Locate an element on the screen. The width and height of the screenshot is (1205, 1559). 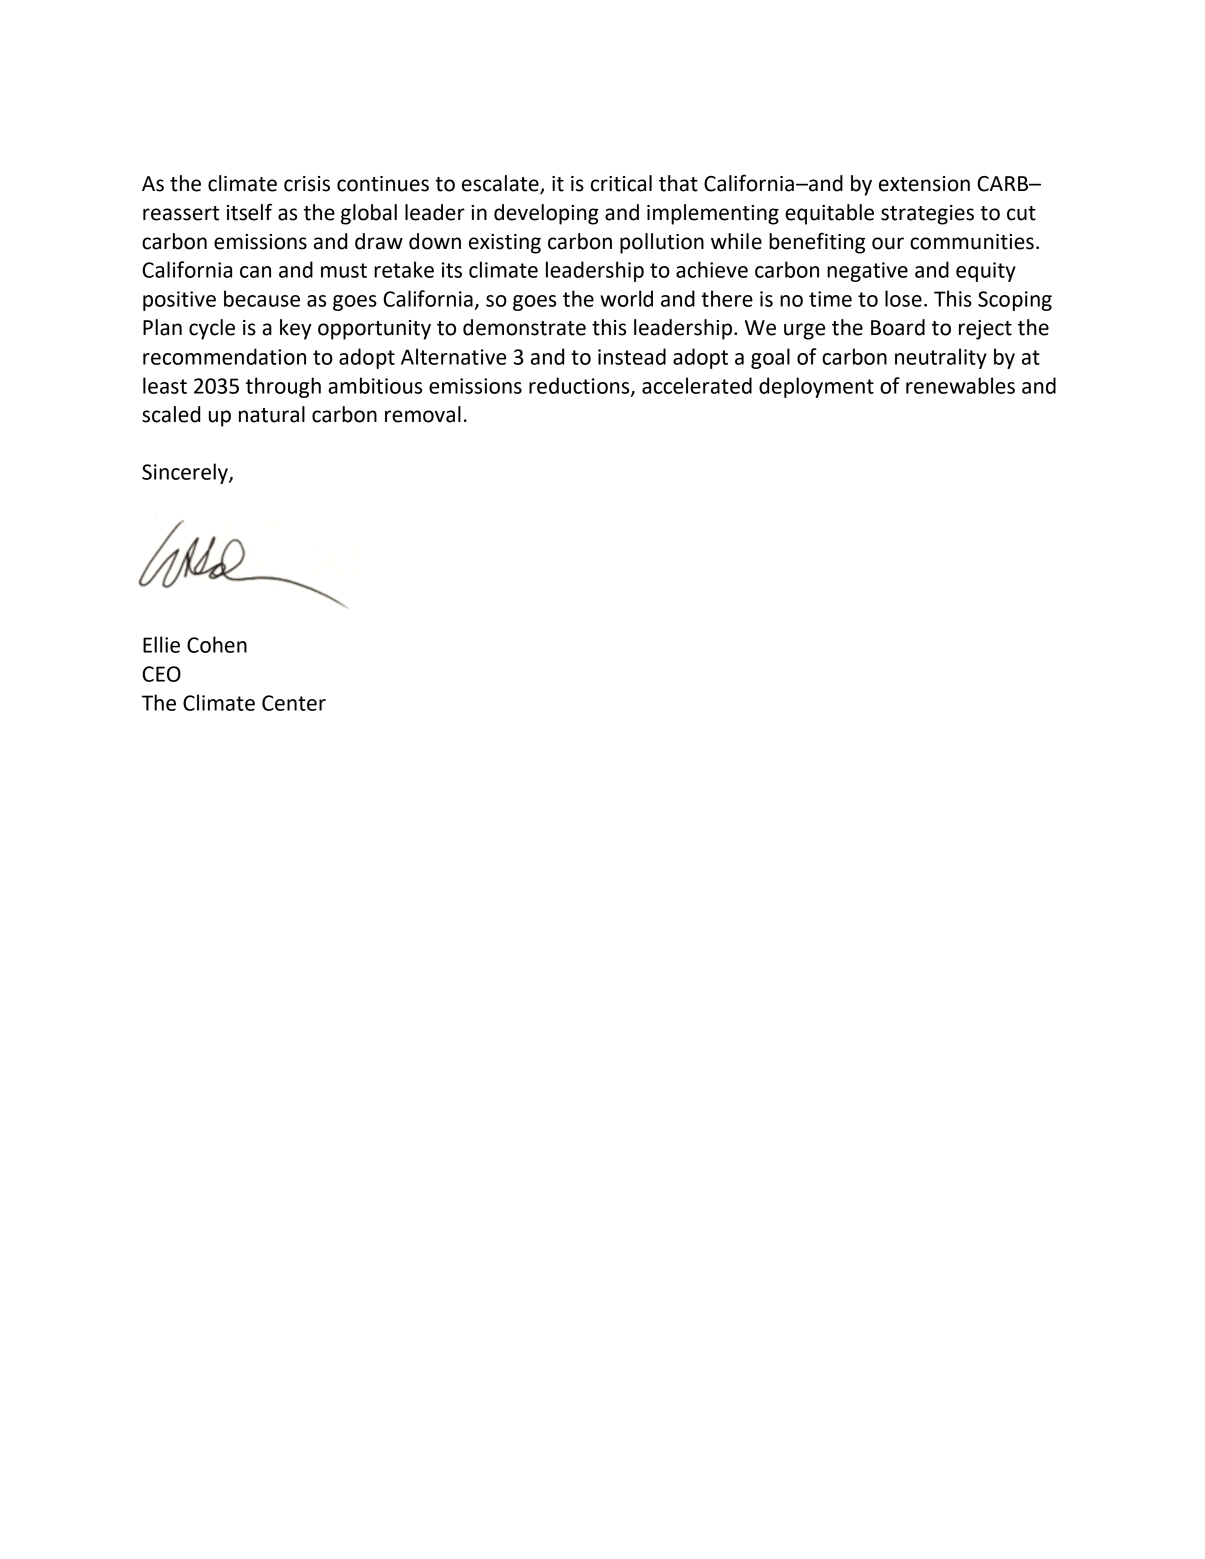
natural is located at coordinates (272, 414).
